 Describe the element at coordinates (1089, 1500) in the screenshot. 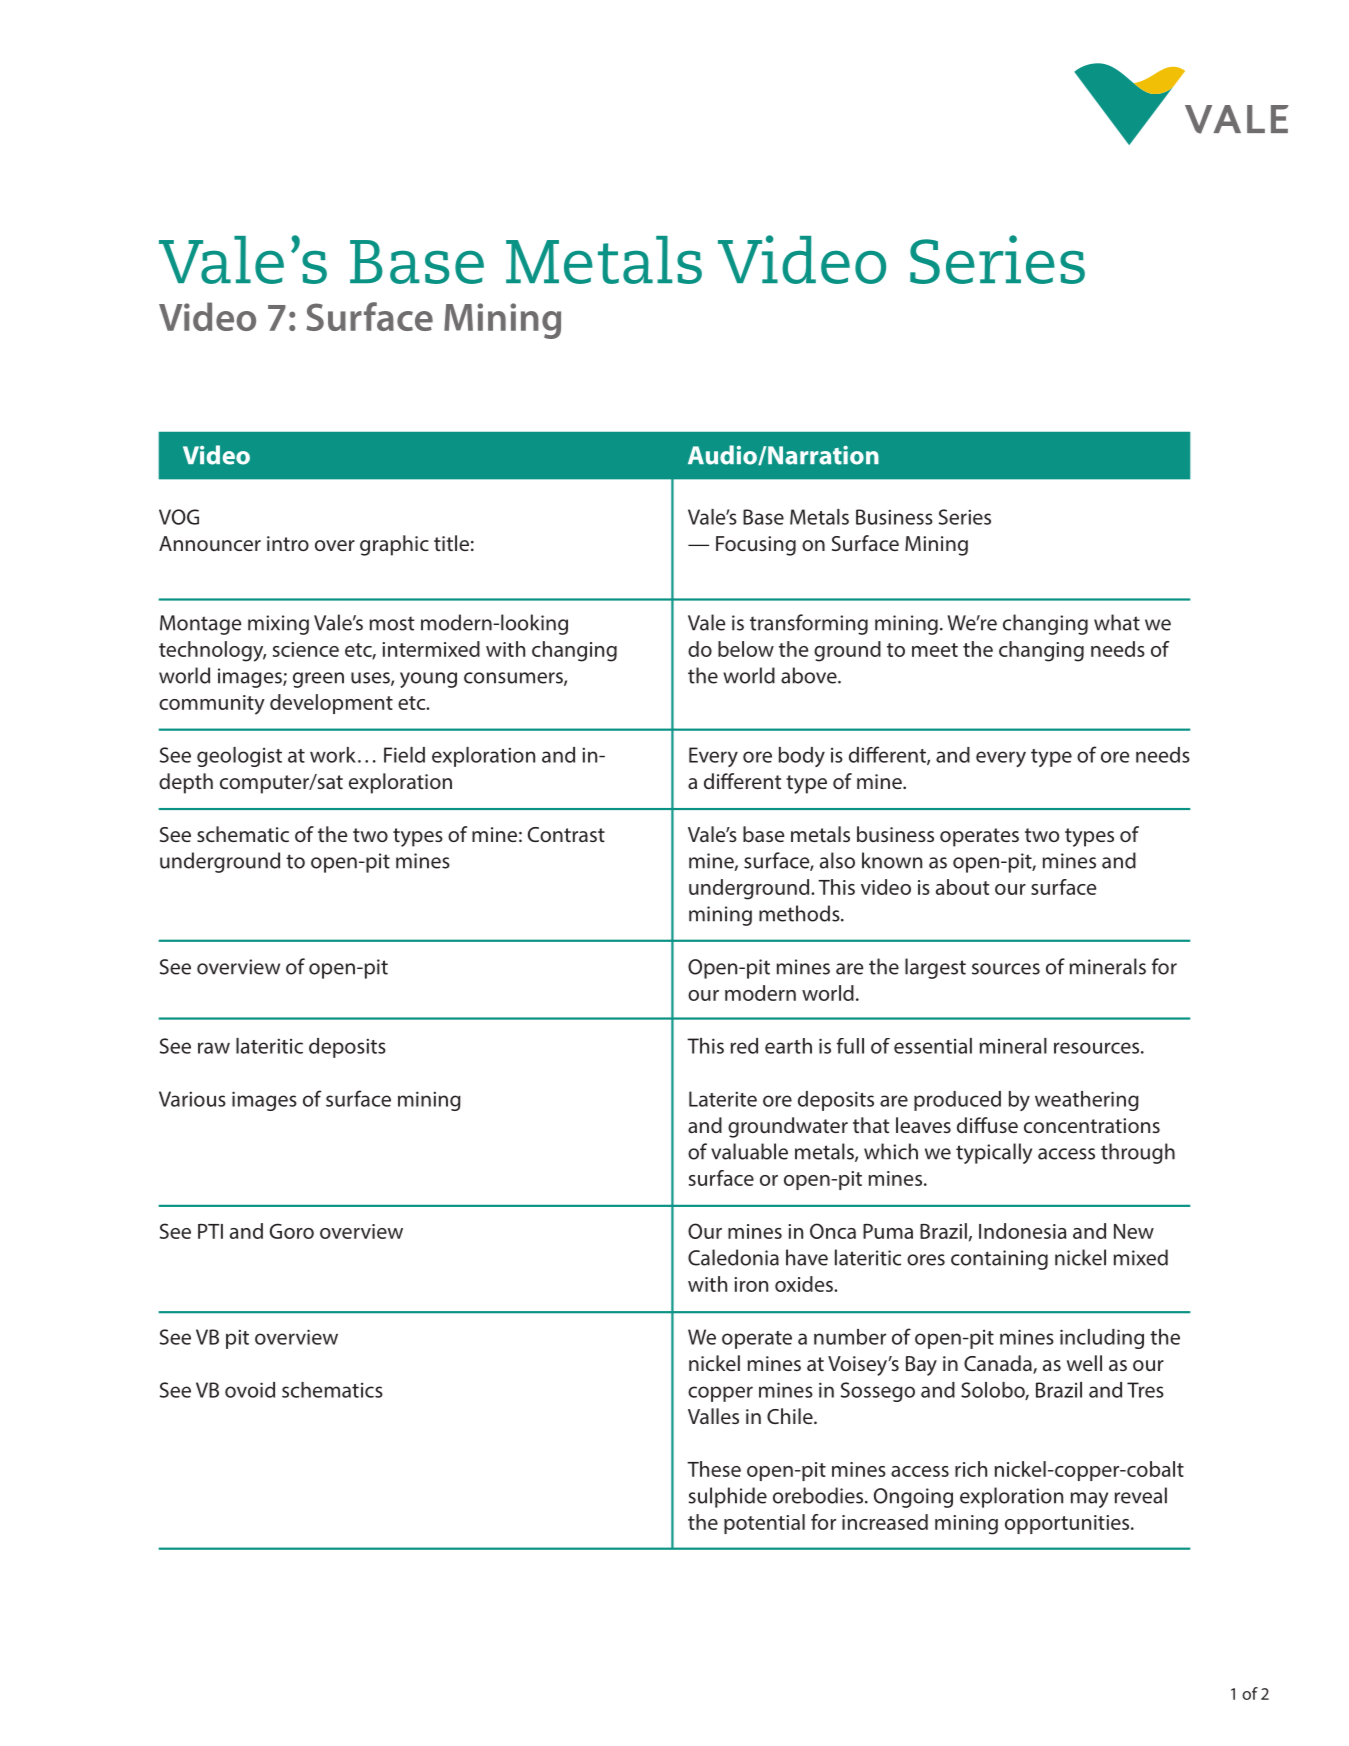

I see `may` at that location.
